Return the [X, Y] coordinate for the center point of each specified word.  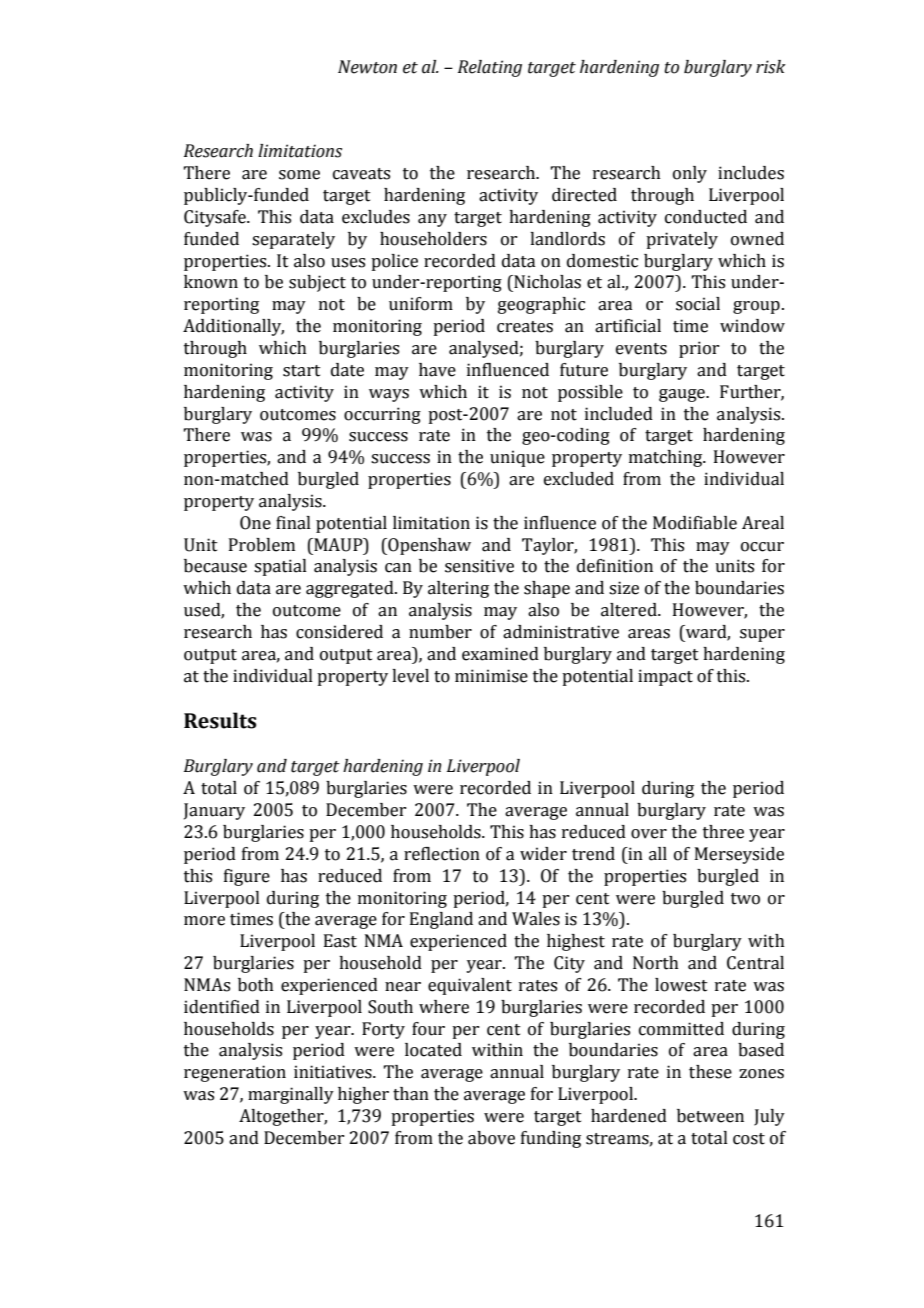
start [302, 371]
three [723, 832]
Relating [490, 68]
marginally [291, 1095]
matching [667, 458]
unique [517, 458]
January [214, 811]
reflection [442, 854]
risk [771, 67]
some [299, 175]
